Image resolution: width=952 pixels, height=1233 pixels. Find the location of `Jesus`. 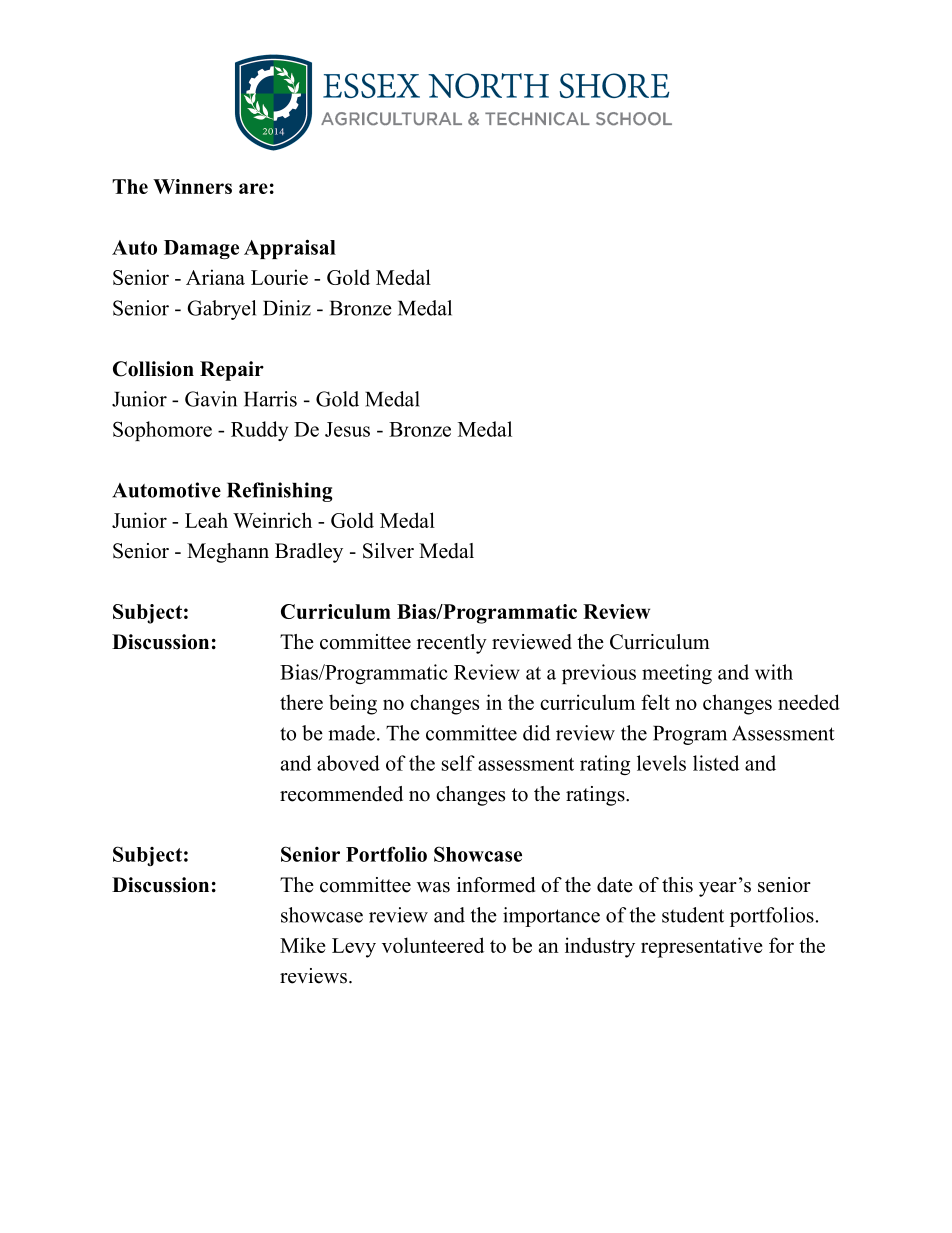

Jesus is located at coordinates (347, 429).
